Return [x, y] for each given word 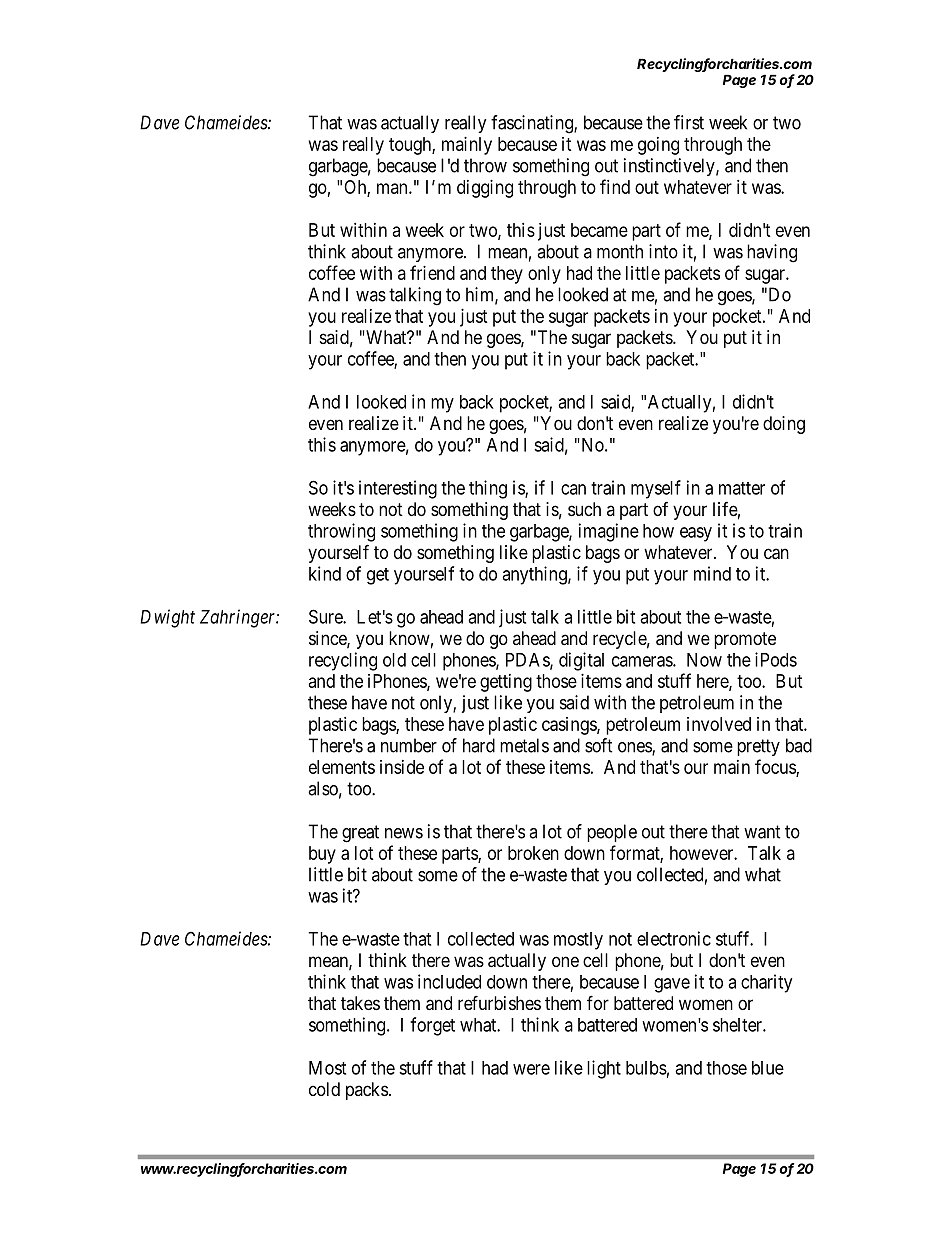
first [689, 122]
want [762, 832]
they [507, 275]
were [531, 1069]
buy [322, 855]
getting [506, 683]
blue [768, 1068]
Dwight [167, 618]
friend [432, 272]
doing [784, 425]
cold [324, 1089]
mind [712, 573]
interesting [398, 489]
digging [485, 189]
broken [533, 853]
